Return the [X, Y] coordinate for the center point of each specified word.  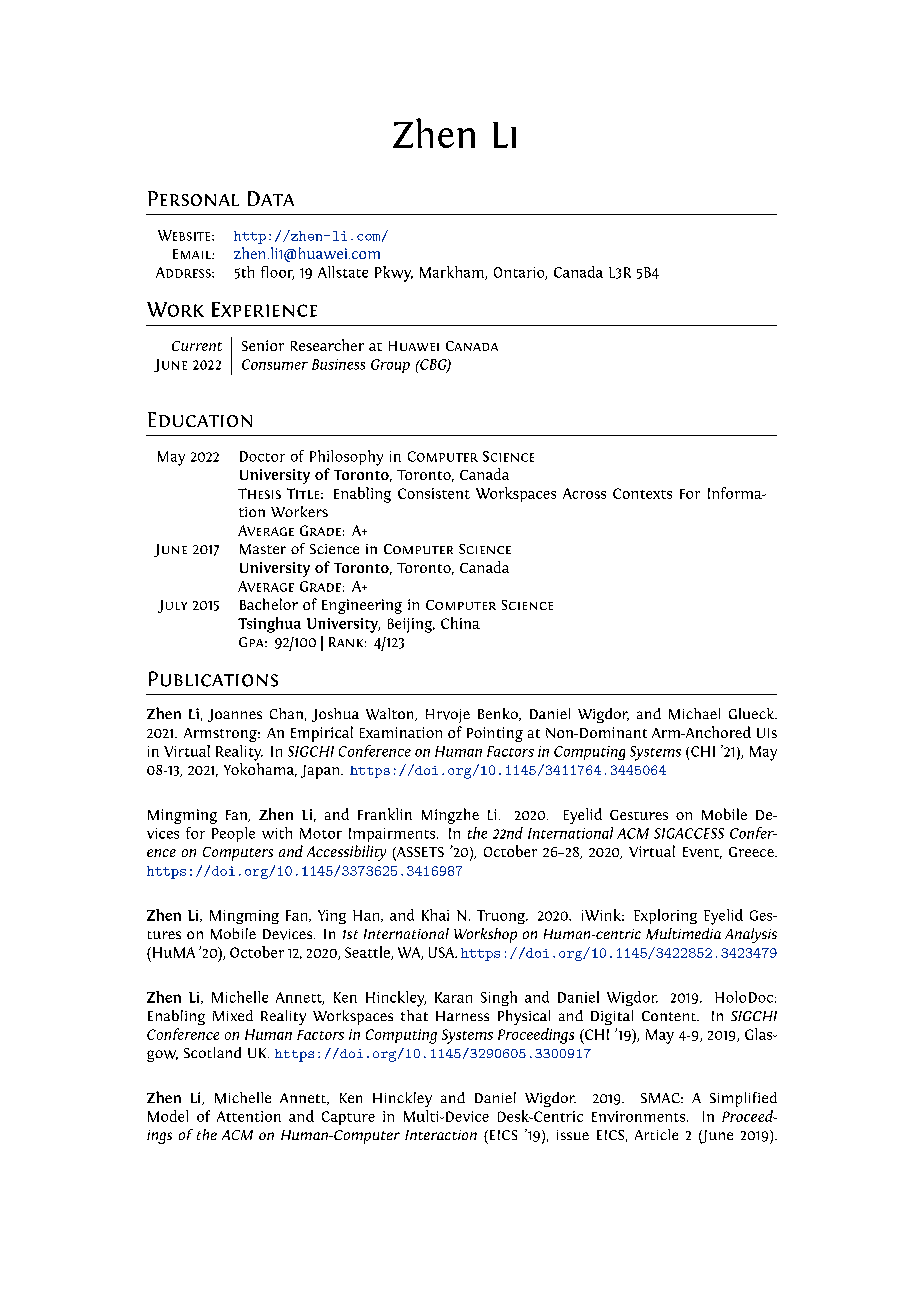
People [233, 834]
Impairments [393, 835]
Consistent [434, 493]
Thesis [259, 493]
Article [656, 1134]
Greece [752, 852]
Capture [348, 1118]
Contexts [642, 493]
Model [168, 1116]
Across [584, 493]
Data [271, 198]
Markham [453, 273]
